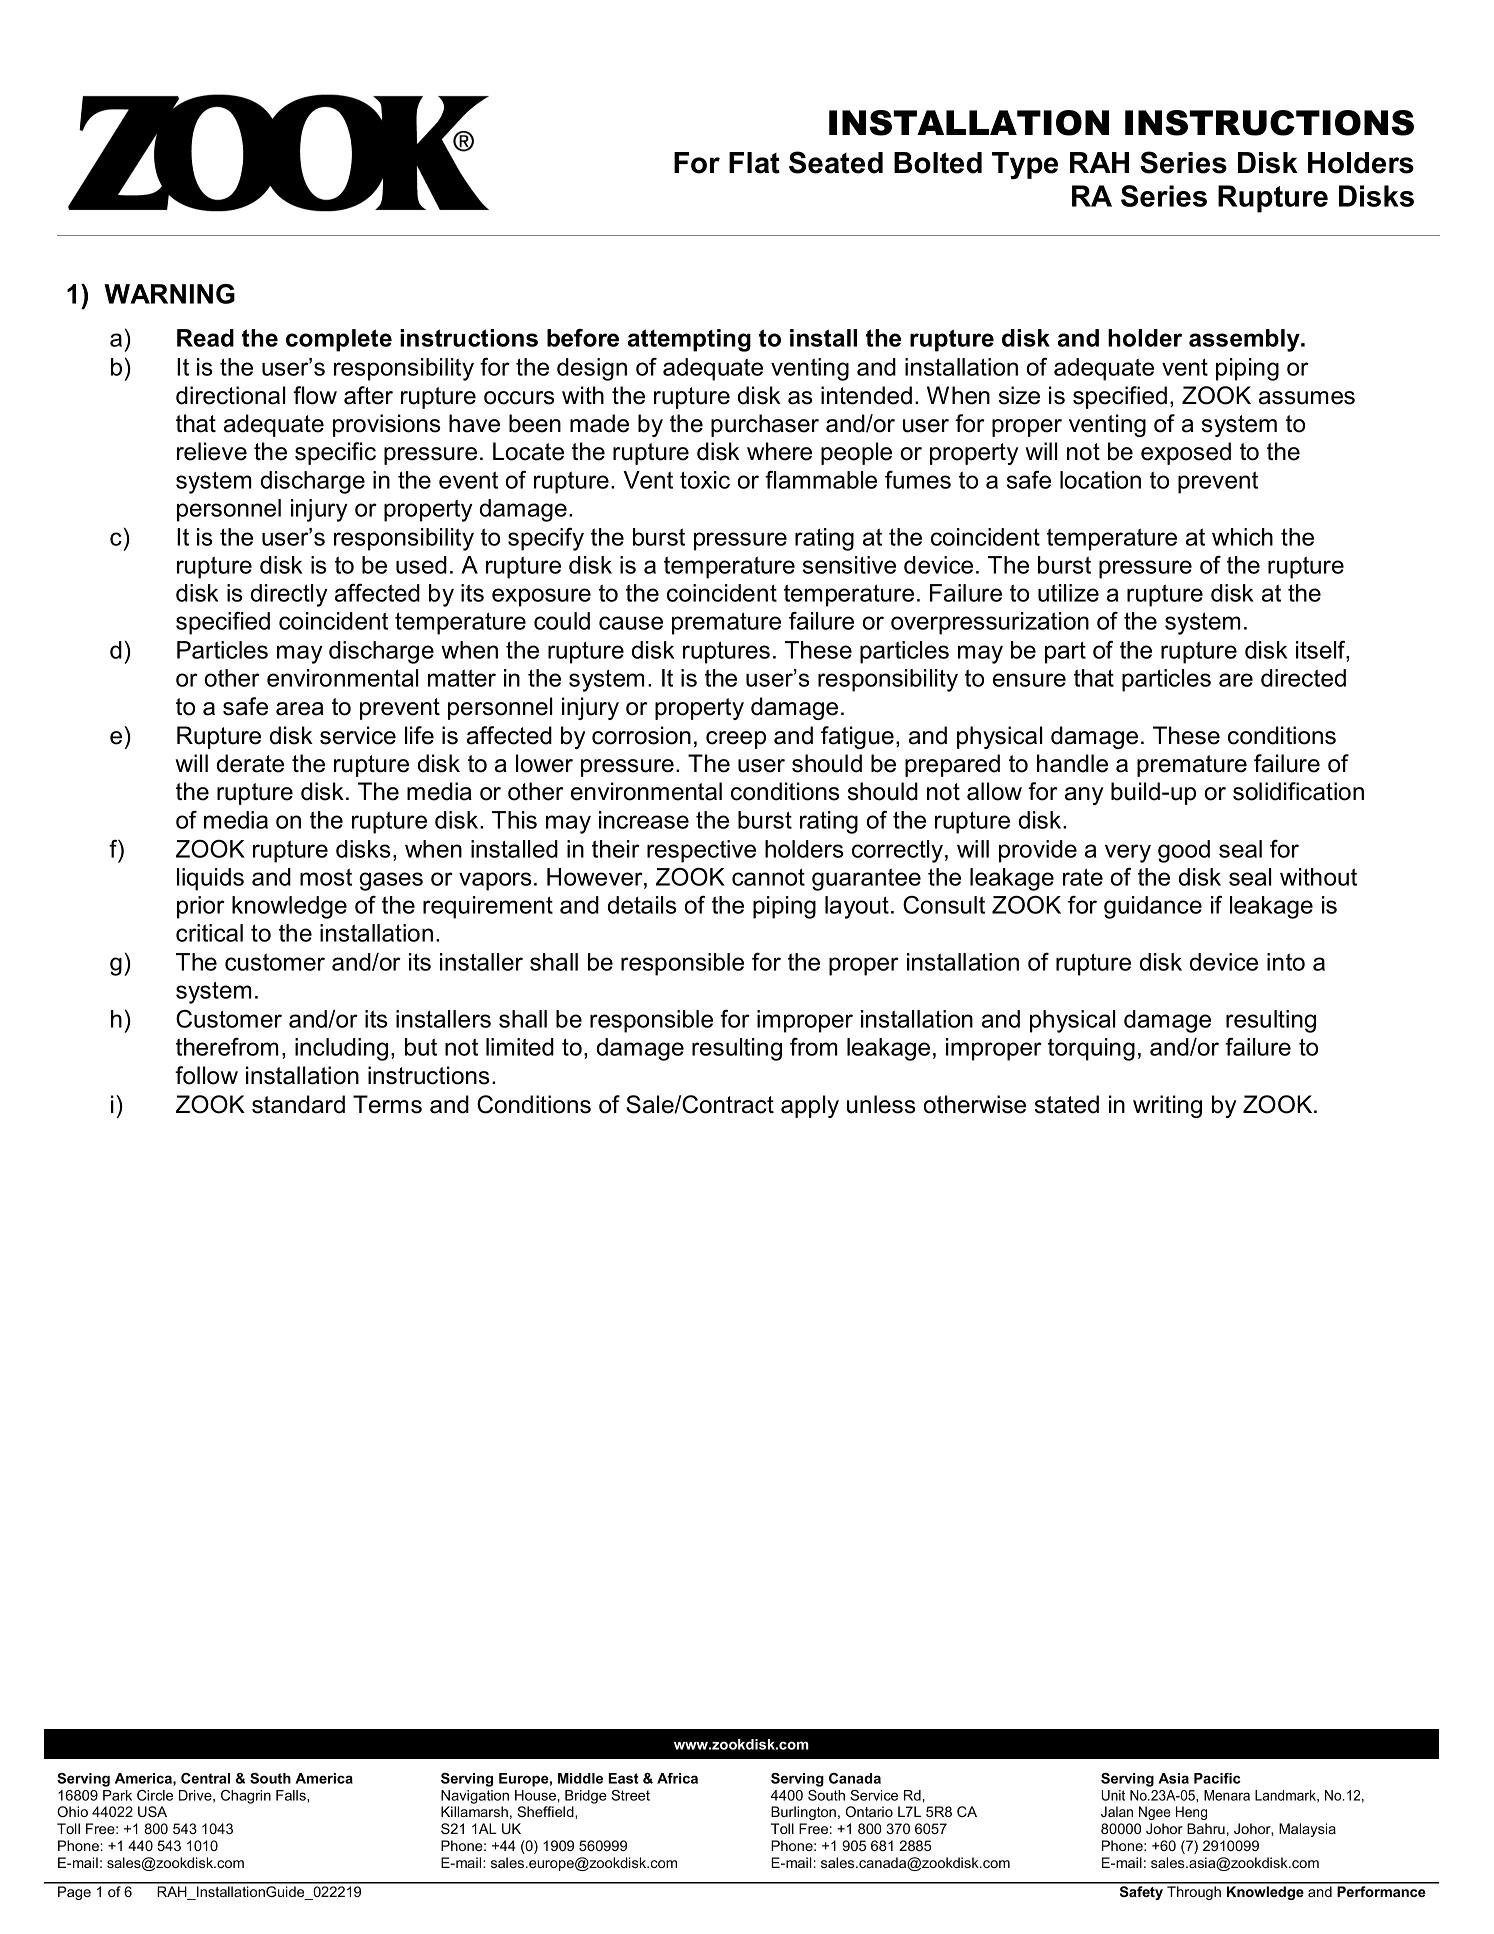 This page has height=1934, width=1494. I want to click on Central, so click(205, 1778).
